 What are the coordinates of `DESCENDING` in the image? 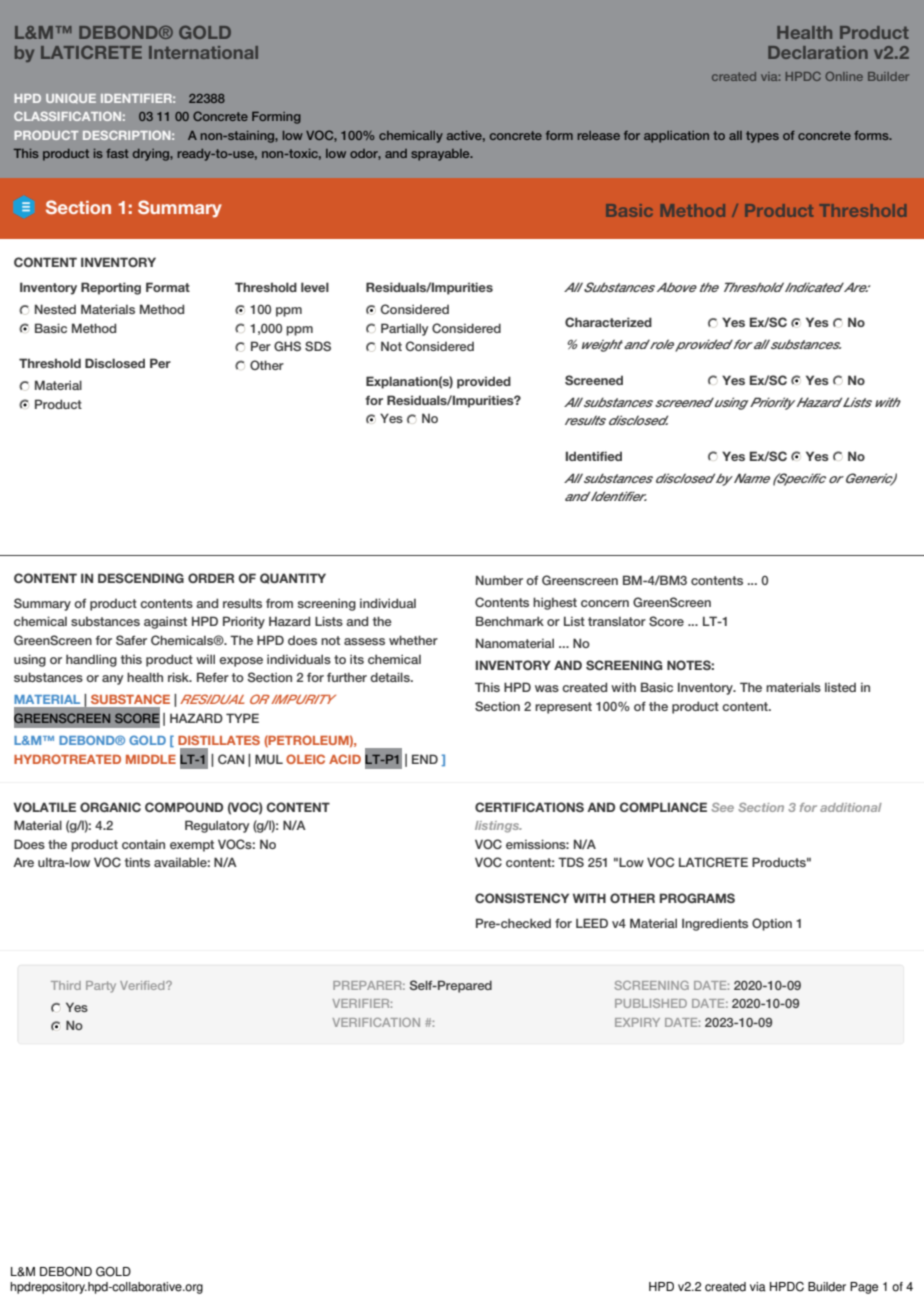 It's located at (141, 578).
